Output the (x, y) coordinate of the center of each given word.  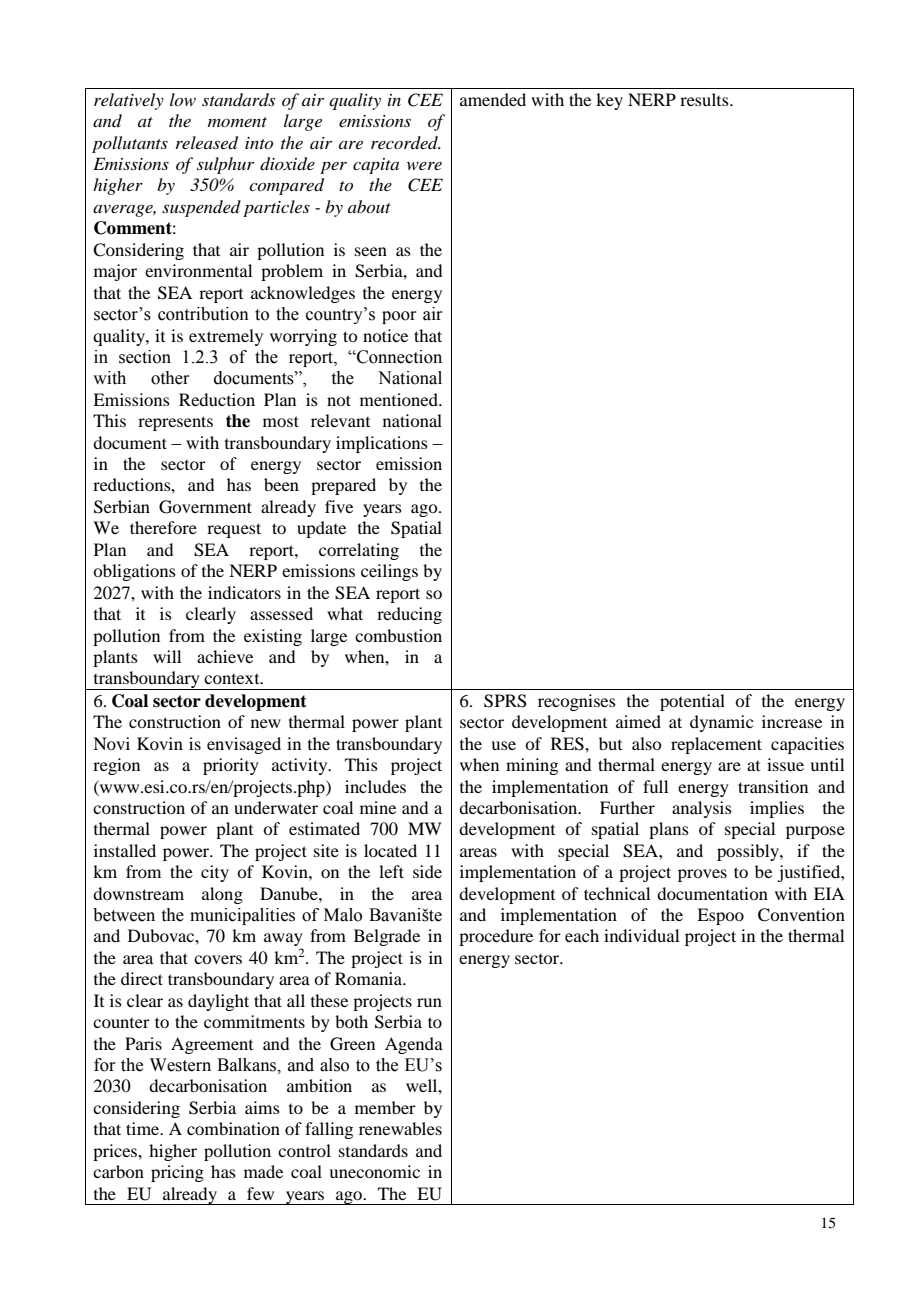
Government (205, 507)
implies (777, 809)
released (207, 143)
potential (692, 702)
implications (382, 444)
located (390, 850)
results (705, 99)
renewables (400, 1128)
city (215, 873)
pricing (177, 1173)
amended (493, 99)
